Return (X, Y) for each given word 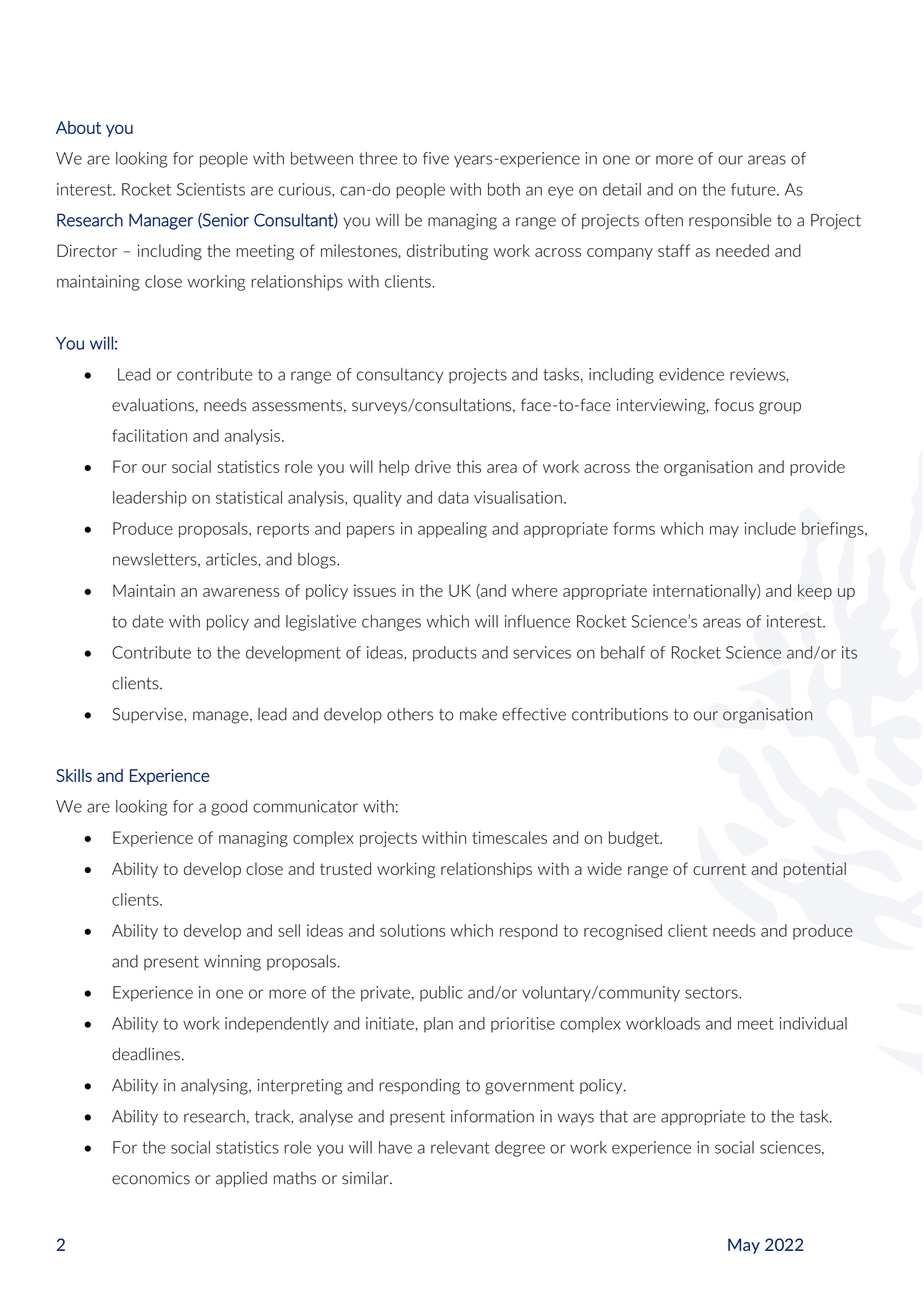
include (770, 528)
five (436, 158)
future (754, 189)
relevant (460, 1147)
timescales (509, 837)
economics (151, 1178)
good (229, 808)
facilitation (149, 435)
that (614, 1116)
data (453, 497)
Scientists (211, 189)
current (719, 869)
